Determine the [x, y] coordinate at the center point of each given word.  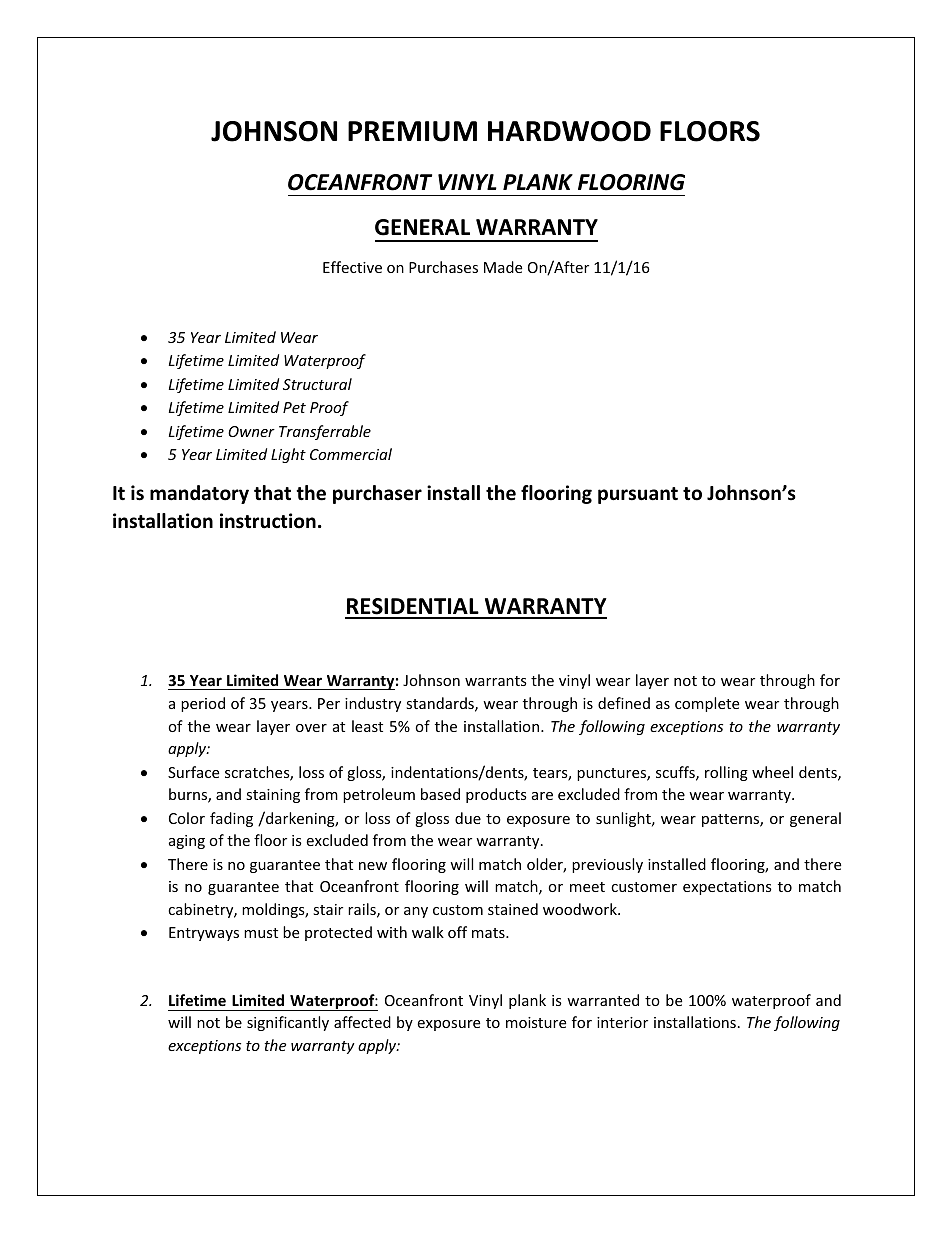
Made [503, 267]
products [496, 795]
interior [622, 1022]
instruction [268, 521]
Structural [317, 384]
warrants [496, 681]
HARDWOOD [569, 131]
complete [707, 704]
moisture [536, 1022]
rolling [726, 773]
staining [273, 796]
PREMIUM [412, 131]
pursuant [638, 495]
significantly [288, 1023]
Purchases [443, 267]
